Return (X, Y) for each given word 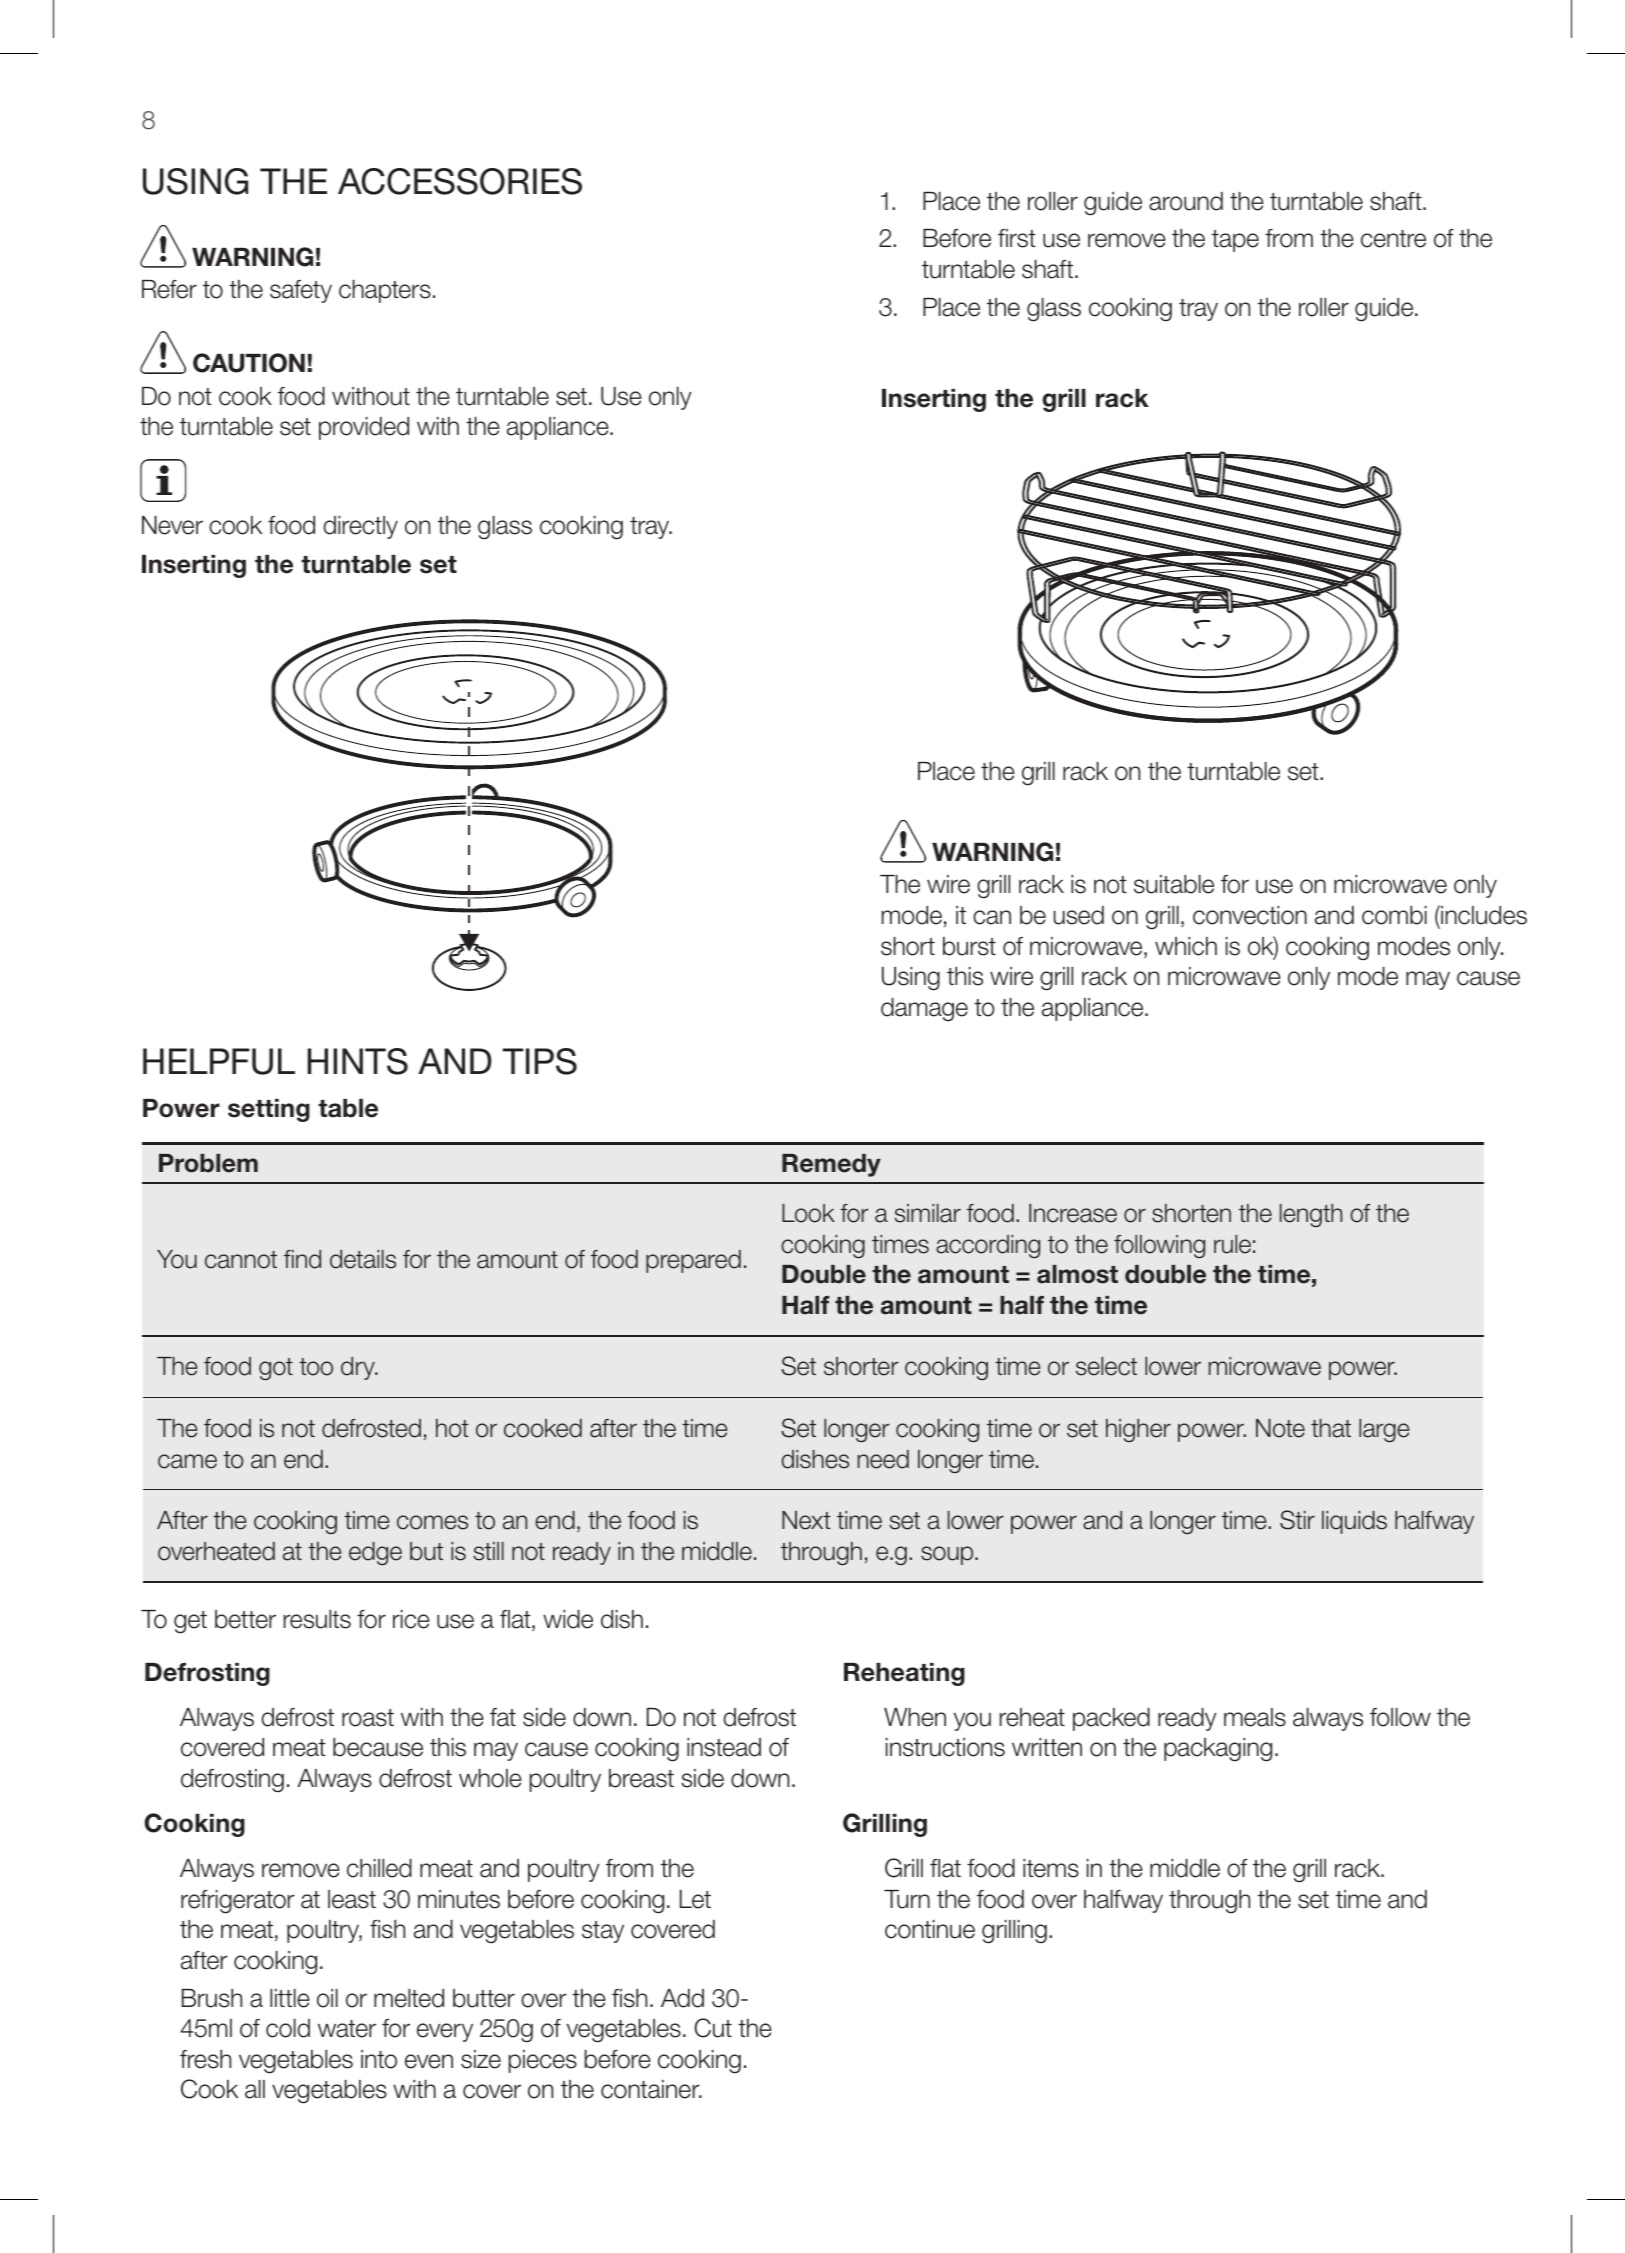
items (1051, 1868)
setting (269, 1110)
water (347, 2029)
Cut (713, 2028)
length (1311, 1215)
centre (1393, 239)
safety (301, 291)
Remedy (831, 1165)
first (1017, 238)
